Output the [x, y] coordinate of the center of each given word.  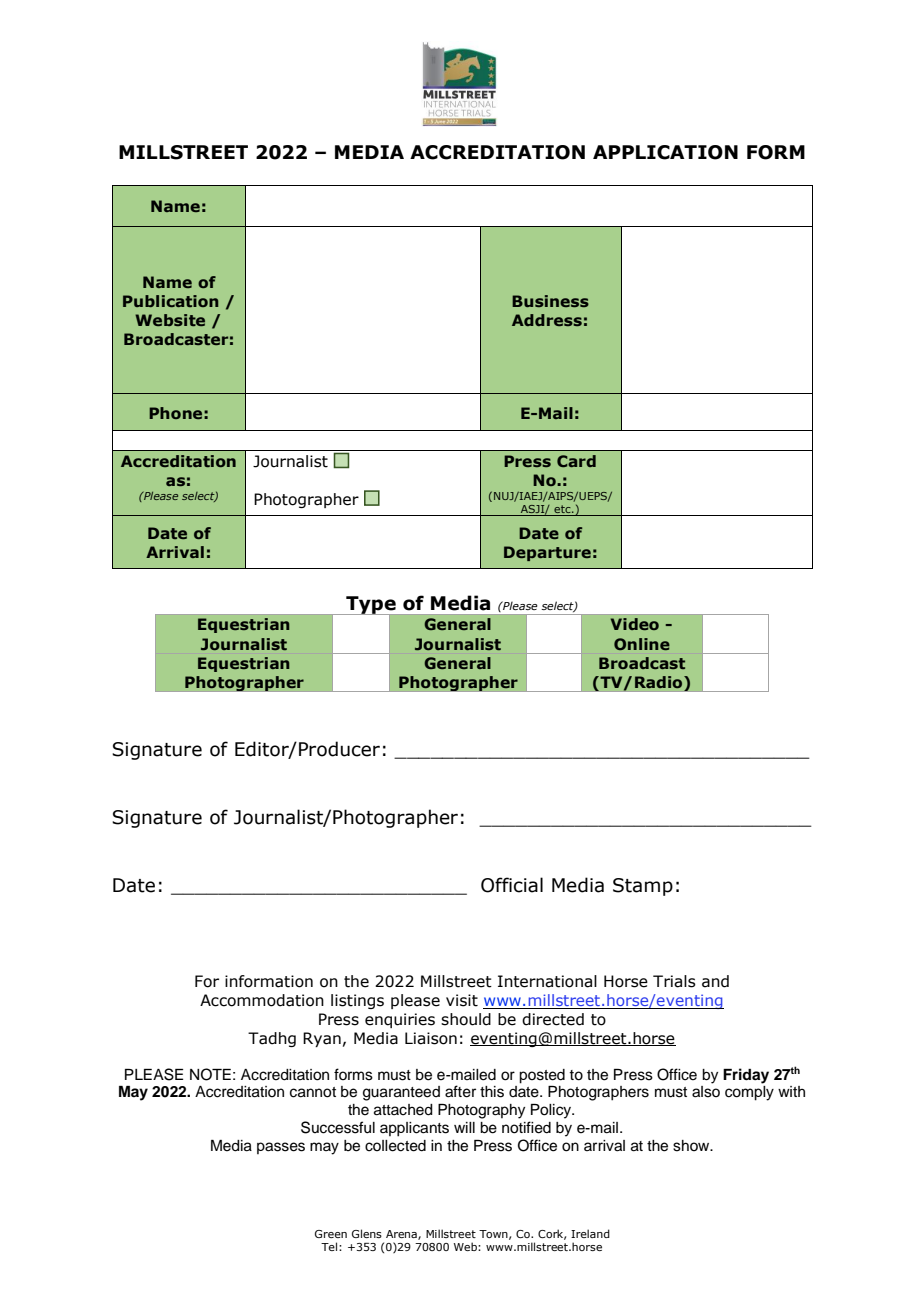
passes [281, 1148]
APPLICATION [665, 152]
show [692, 1146]
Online [642, 644]
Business [550, 301]
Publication [170, 301]
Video [635, 624]
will [464, 1127]
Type [371, 606]
